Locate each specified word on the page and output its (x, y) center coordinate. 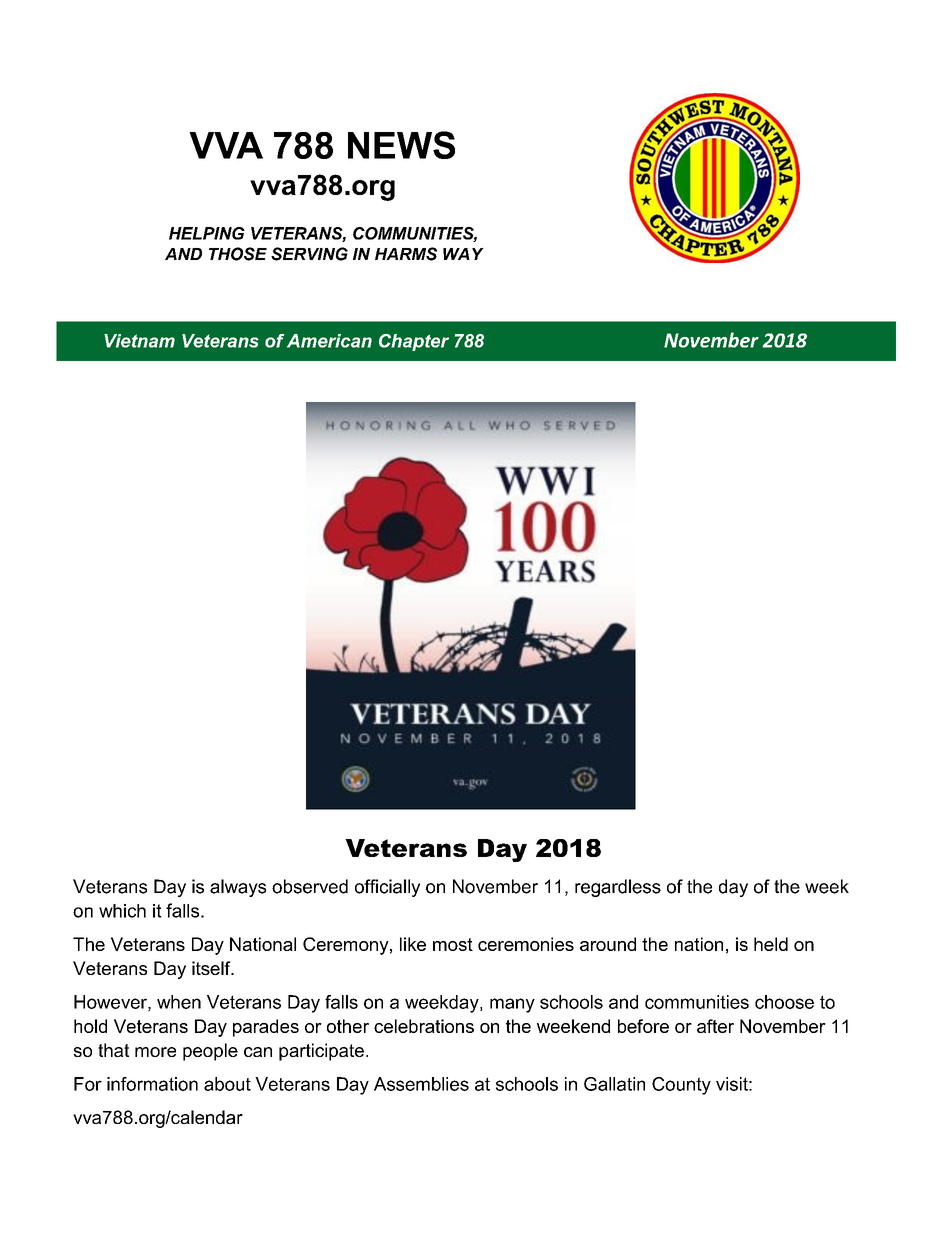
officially (387, 888)
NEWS (401, 145)
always (238, 888)
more (155, 1052)
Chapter (414, 342)
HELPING (207, 233)
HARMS (406, 254)
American (329, 341)
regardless (618, 888)
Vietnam (139, 341)
